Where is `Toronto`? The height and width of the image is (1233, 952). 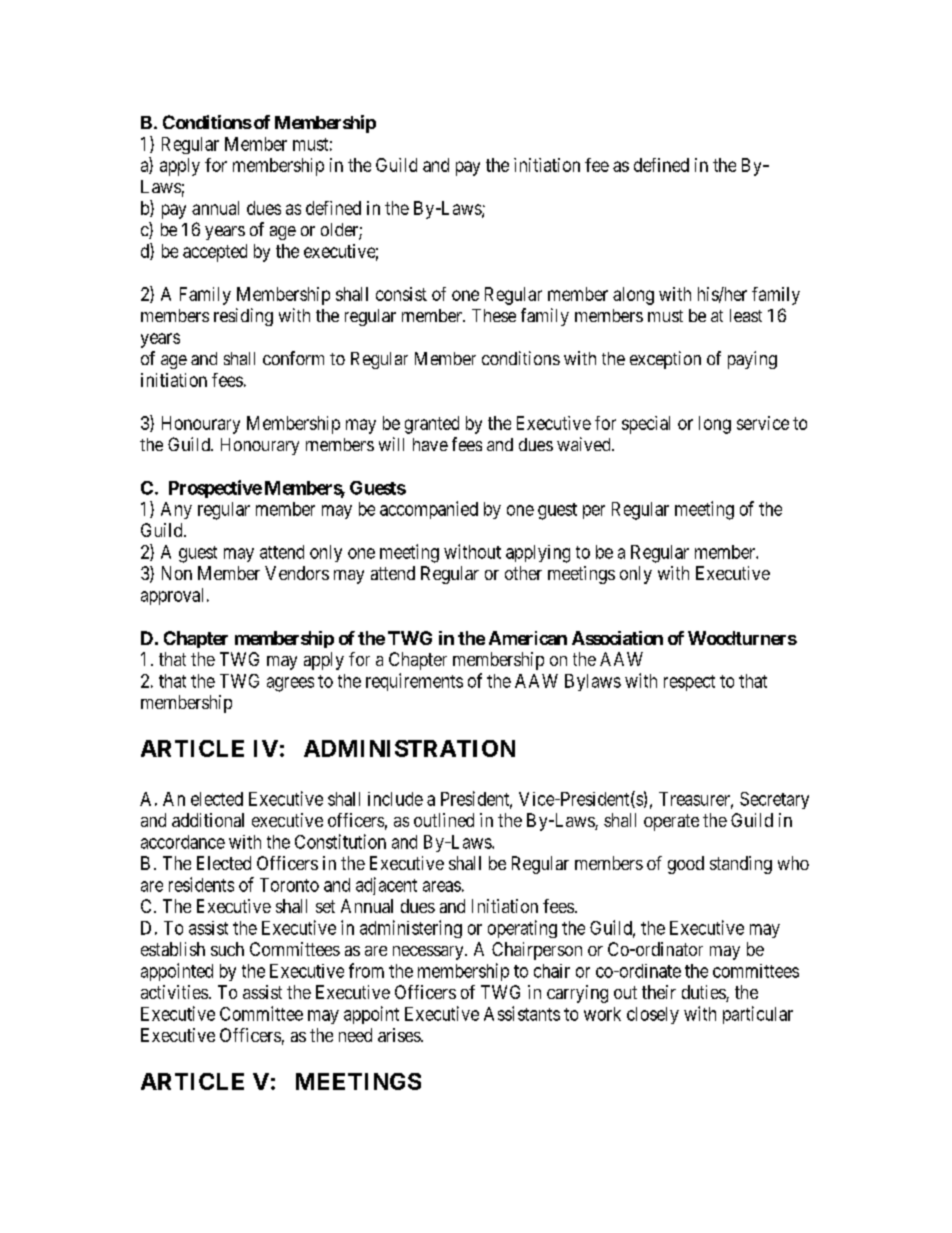
Toronto is located at coordinates (289, 885).
